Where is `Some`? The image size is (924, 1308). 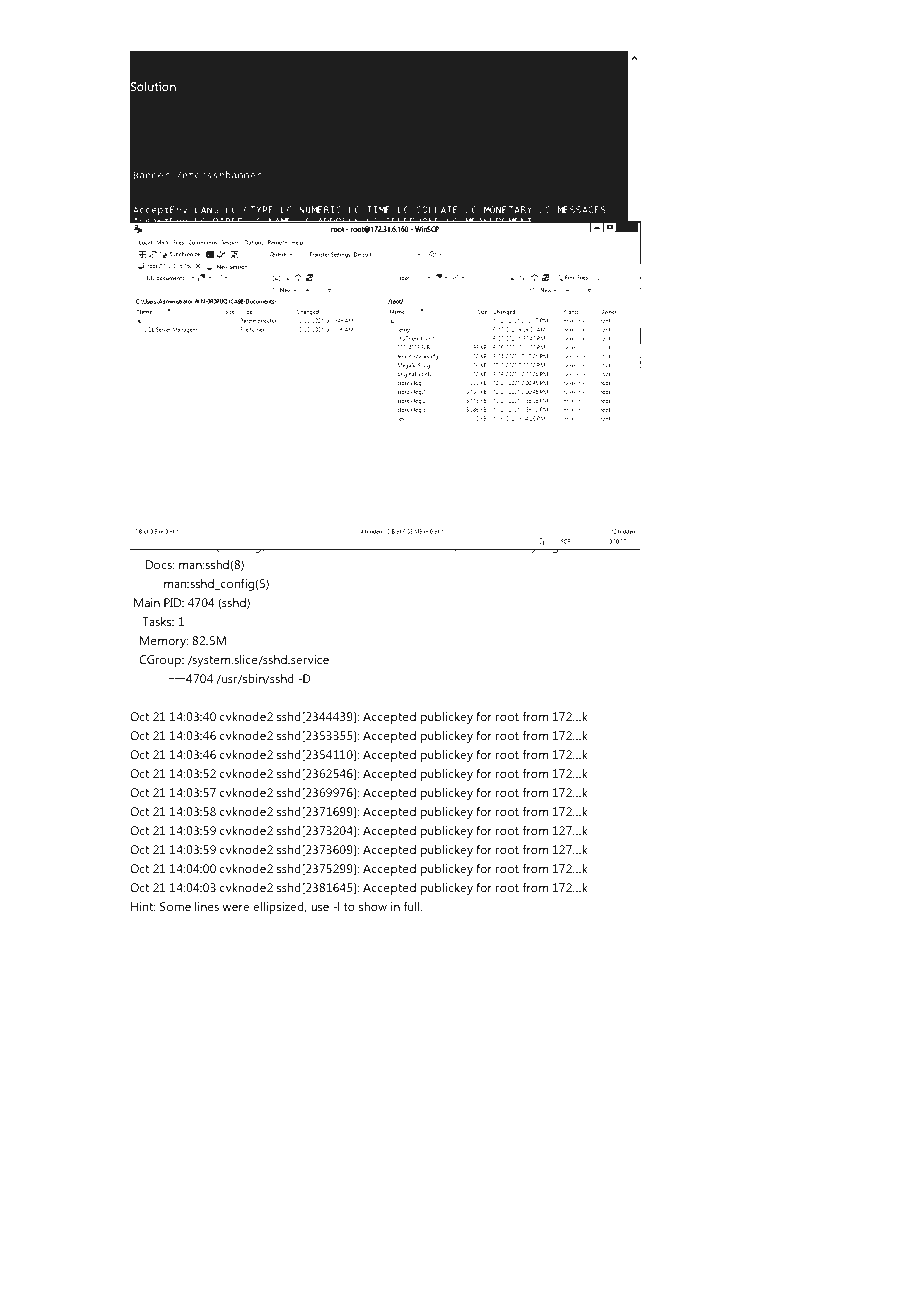 Some is located at coordinates (175, 906).
